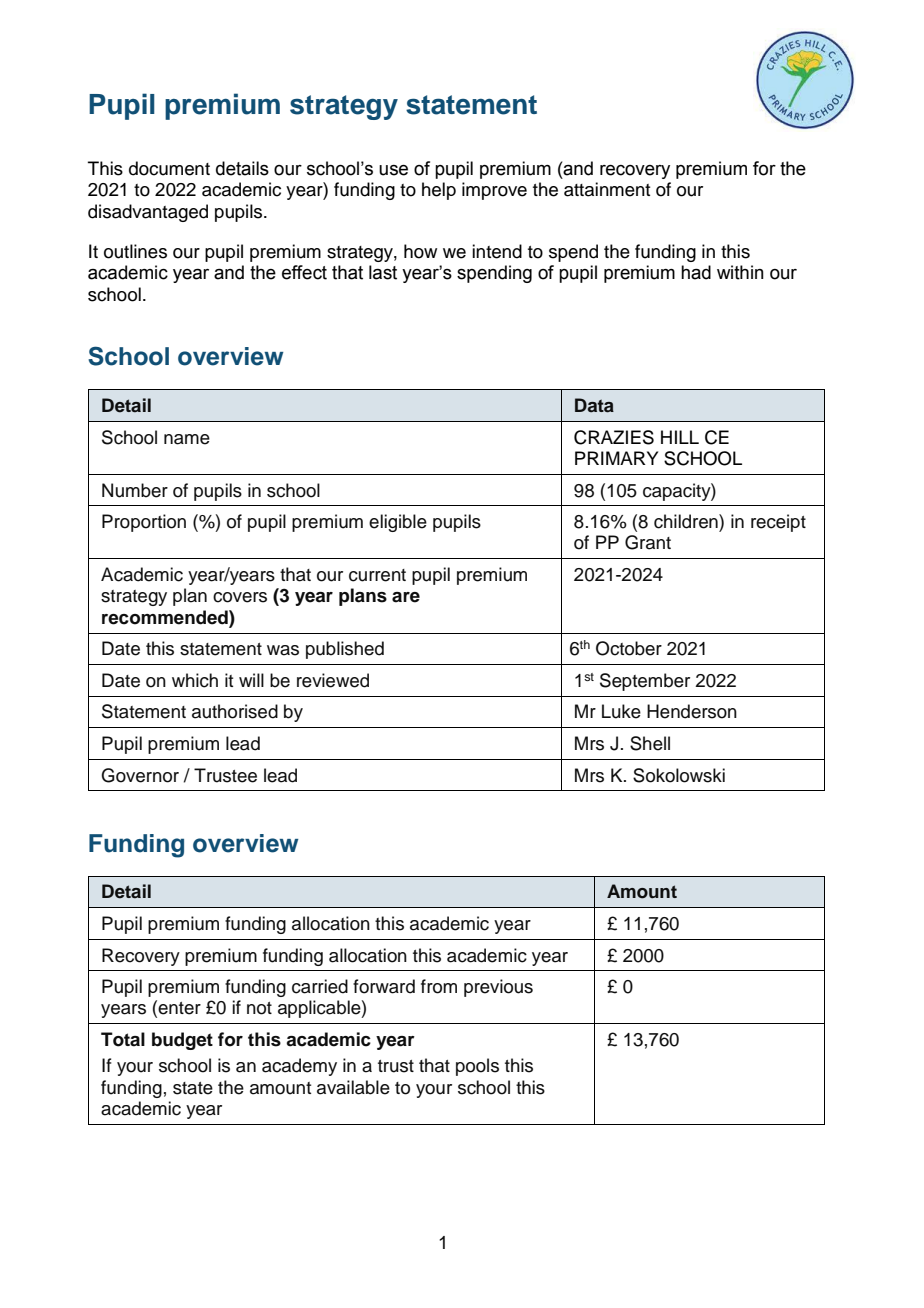 The height and width of the screenshot is (1308, 924). Describe the element at coordinates (607, 189) in the screenshot. I see `attainment` at that location.
